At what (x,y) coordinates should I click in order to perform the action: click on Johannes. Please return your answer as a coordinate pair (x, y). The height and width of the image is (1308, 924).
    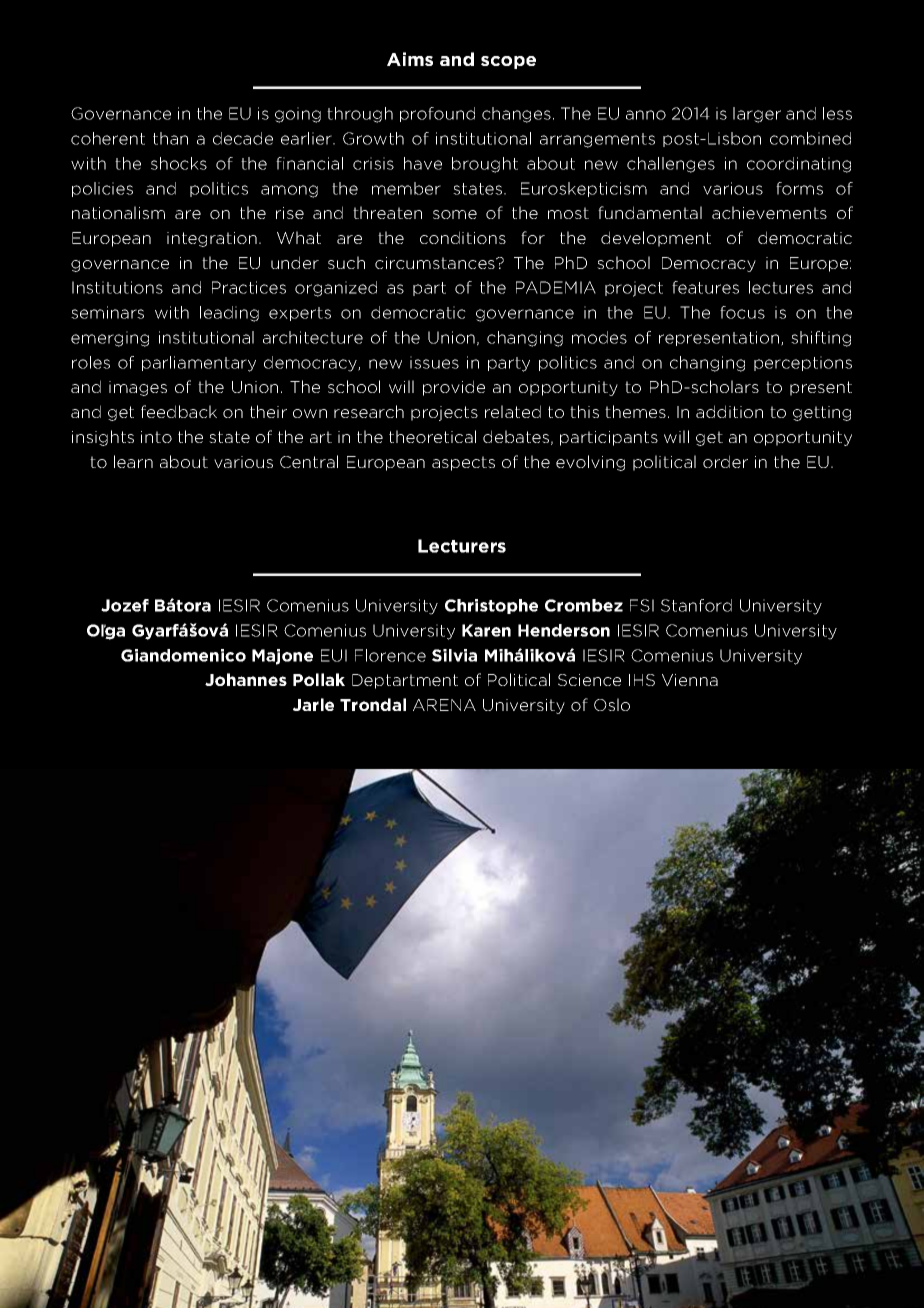
    Looking at the image, I should click on (246, 679).
